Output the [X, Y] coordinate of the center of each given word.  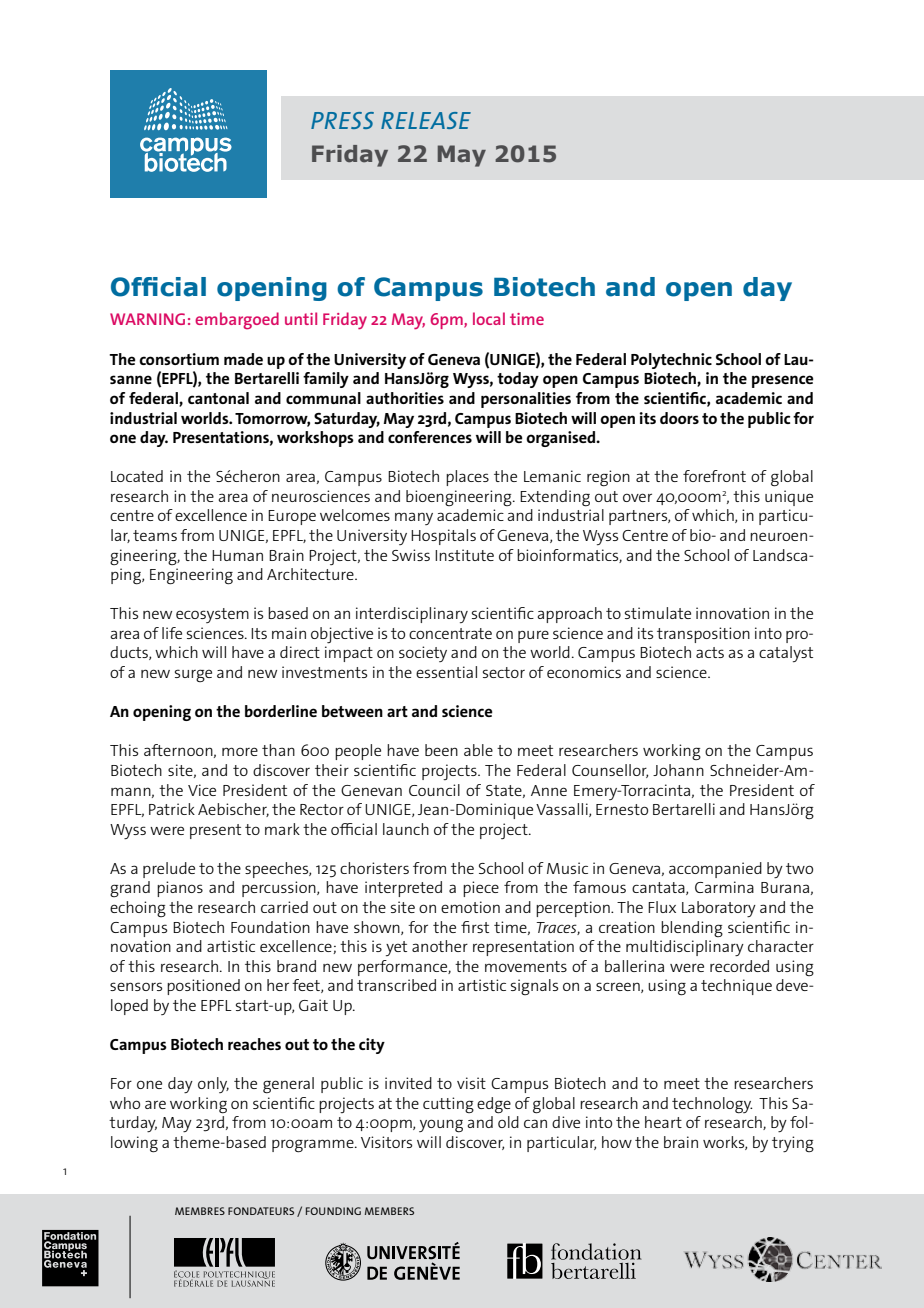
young [441, 1126]
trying [793, 1144]
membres [200, 1211]
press [342, 120]
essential [446, 672]
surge [193, 675]
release [426, 120]
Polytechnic [671, 361]
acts [710, 652]
